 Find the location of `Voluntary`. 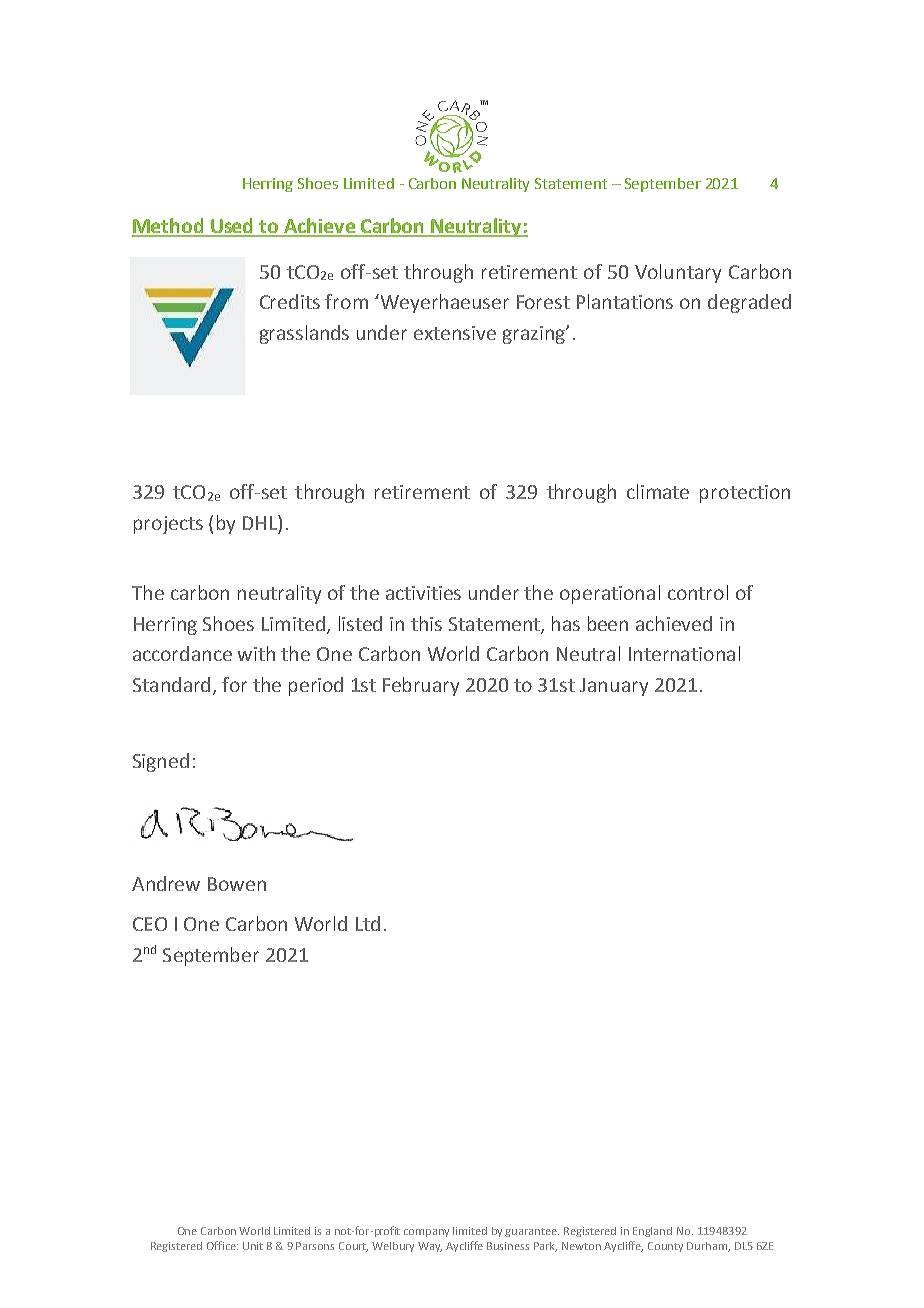

Voluntary is located at coordinates (678, 273).
